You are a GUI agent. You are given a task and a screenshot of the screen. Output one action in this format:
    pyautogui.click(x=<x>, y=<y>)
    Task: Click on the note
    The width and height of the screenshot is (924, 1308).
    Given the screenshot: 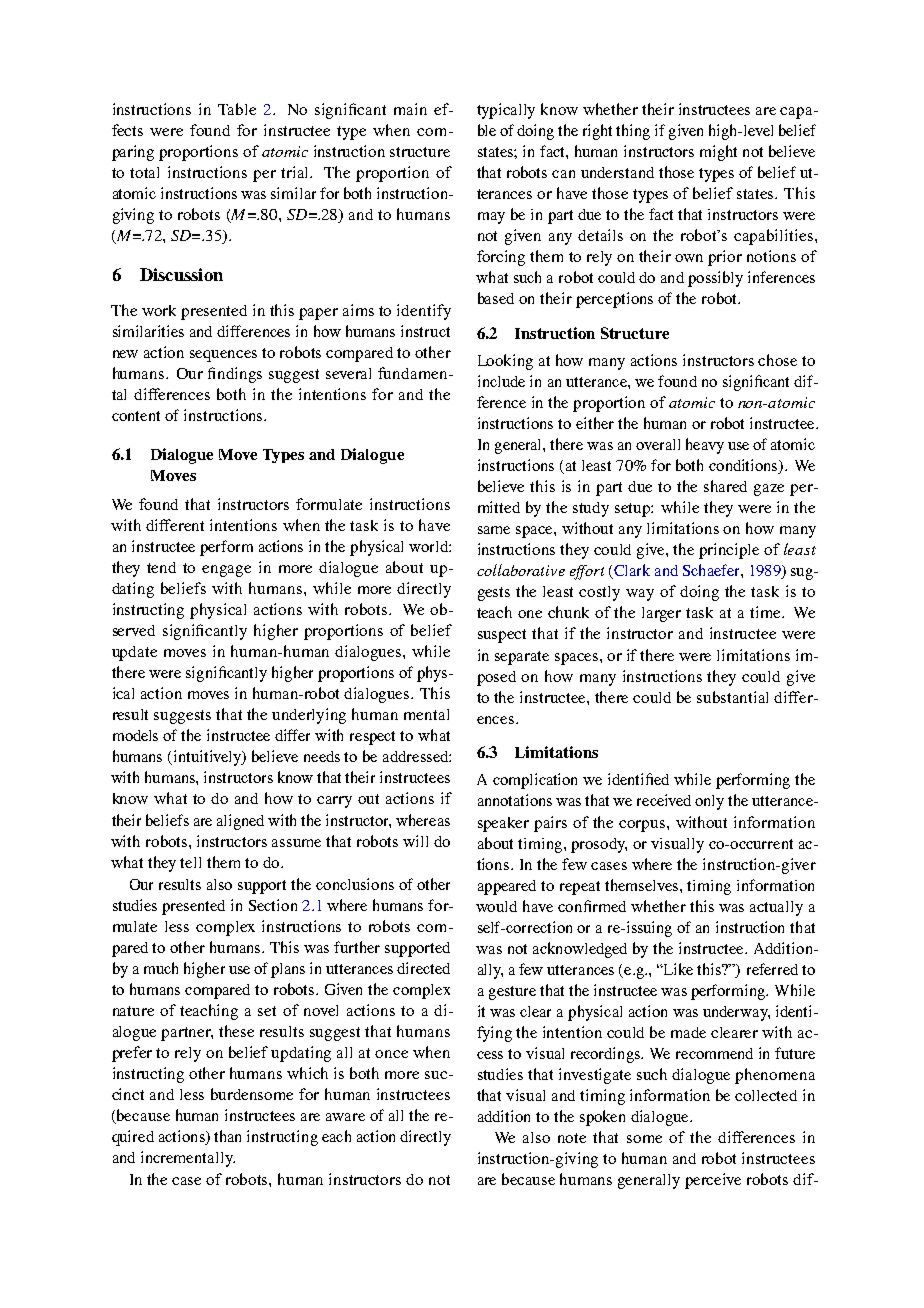 What is the action you would take?
    pyautogui.click(x=572, y=1138)
